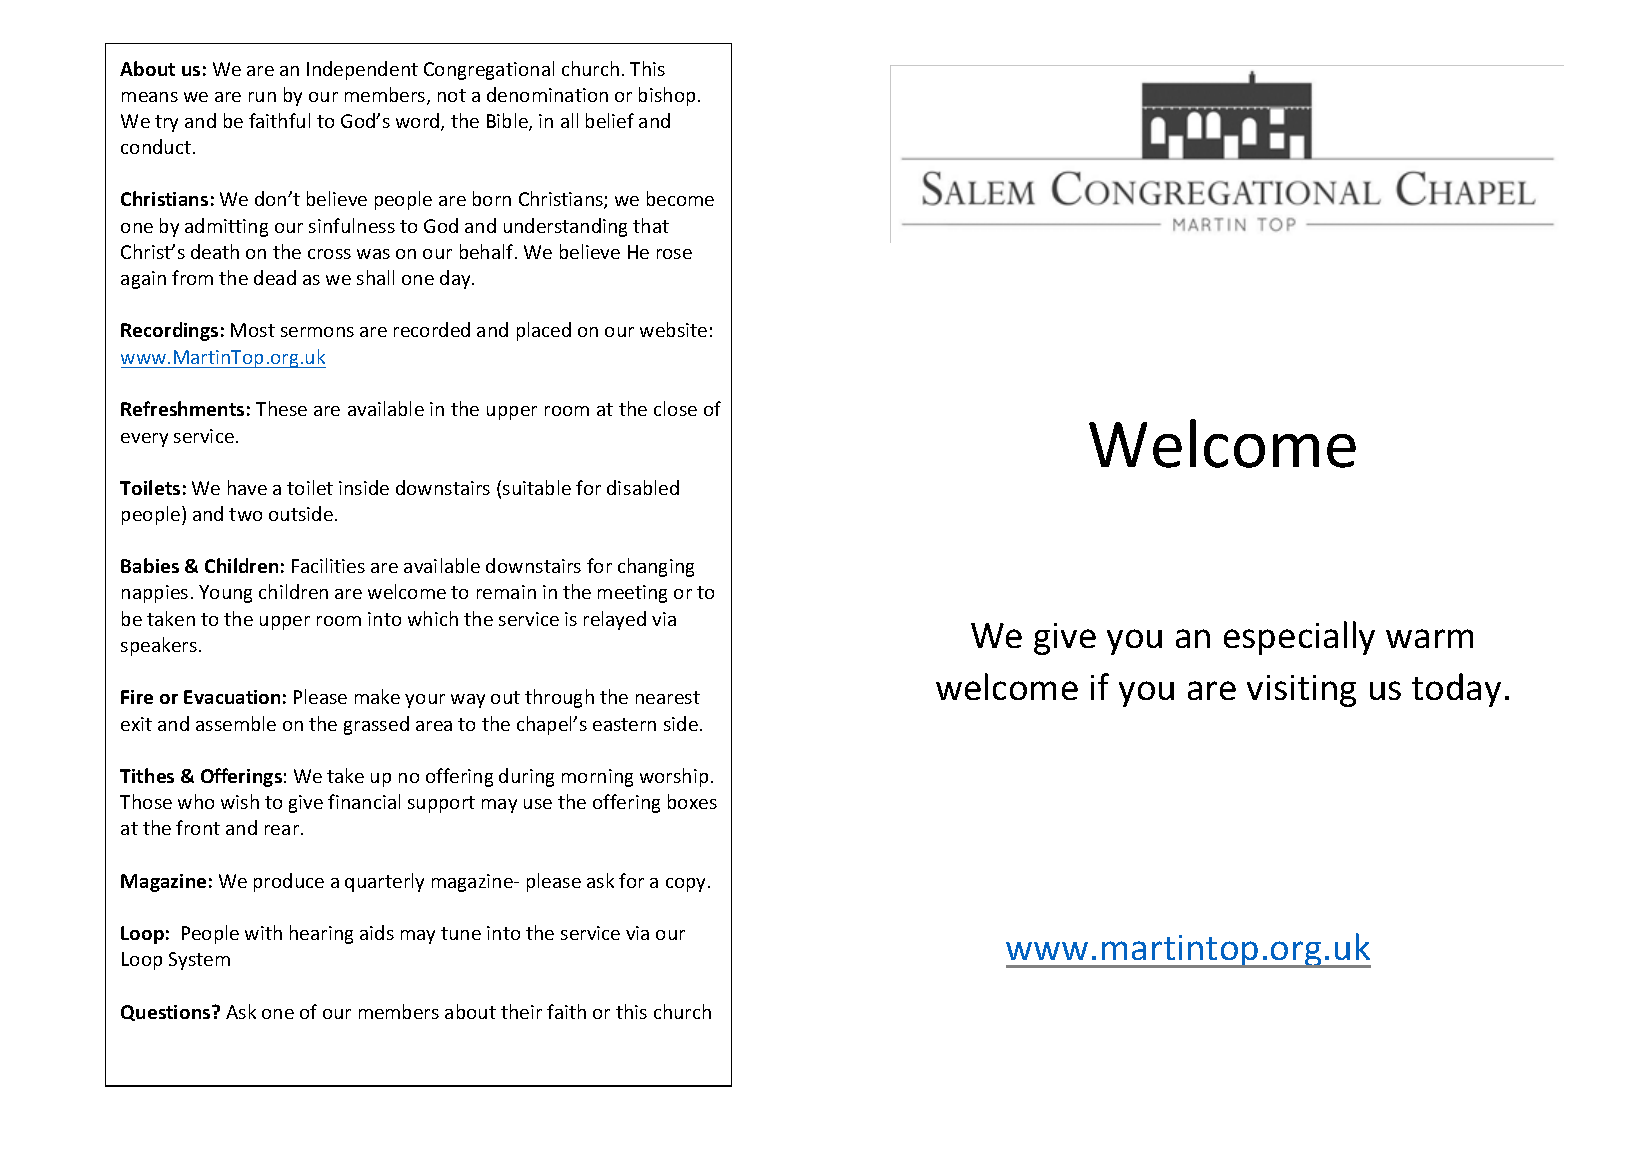  Describe the element at coordinates (262, 97) in the screenshot. I see `run` at that location.
